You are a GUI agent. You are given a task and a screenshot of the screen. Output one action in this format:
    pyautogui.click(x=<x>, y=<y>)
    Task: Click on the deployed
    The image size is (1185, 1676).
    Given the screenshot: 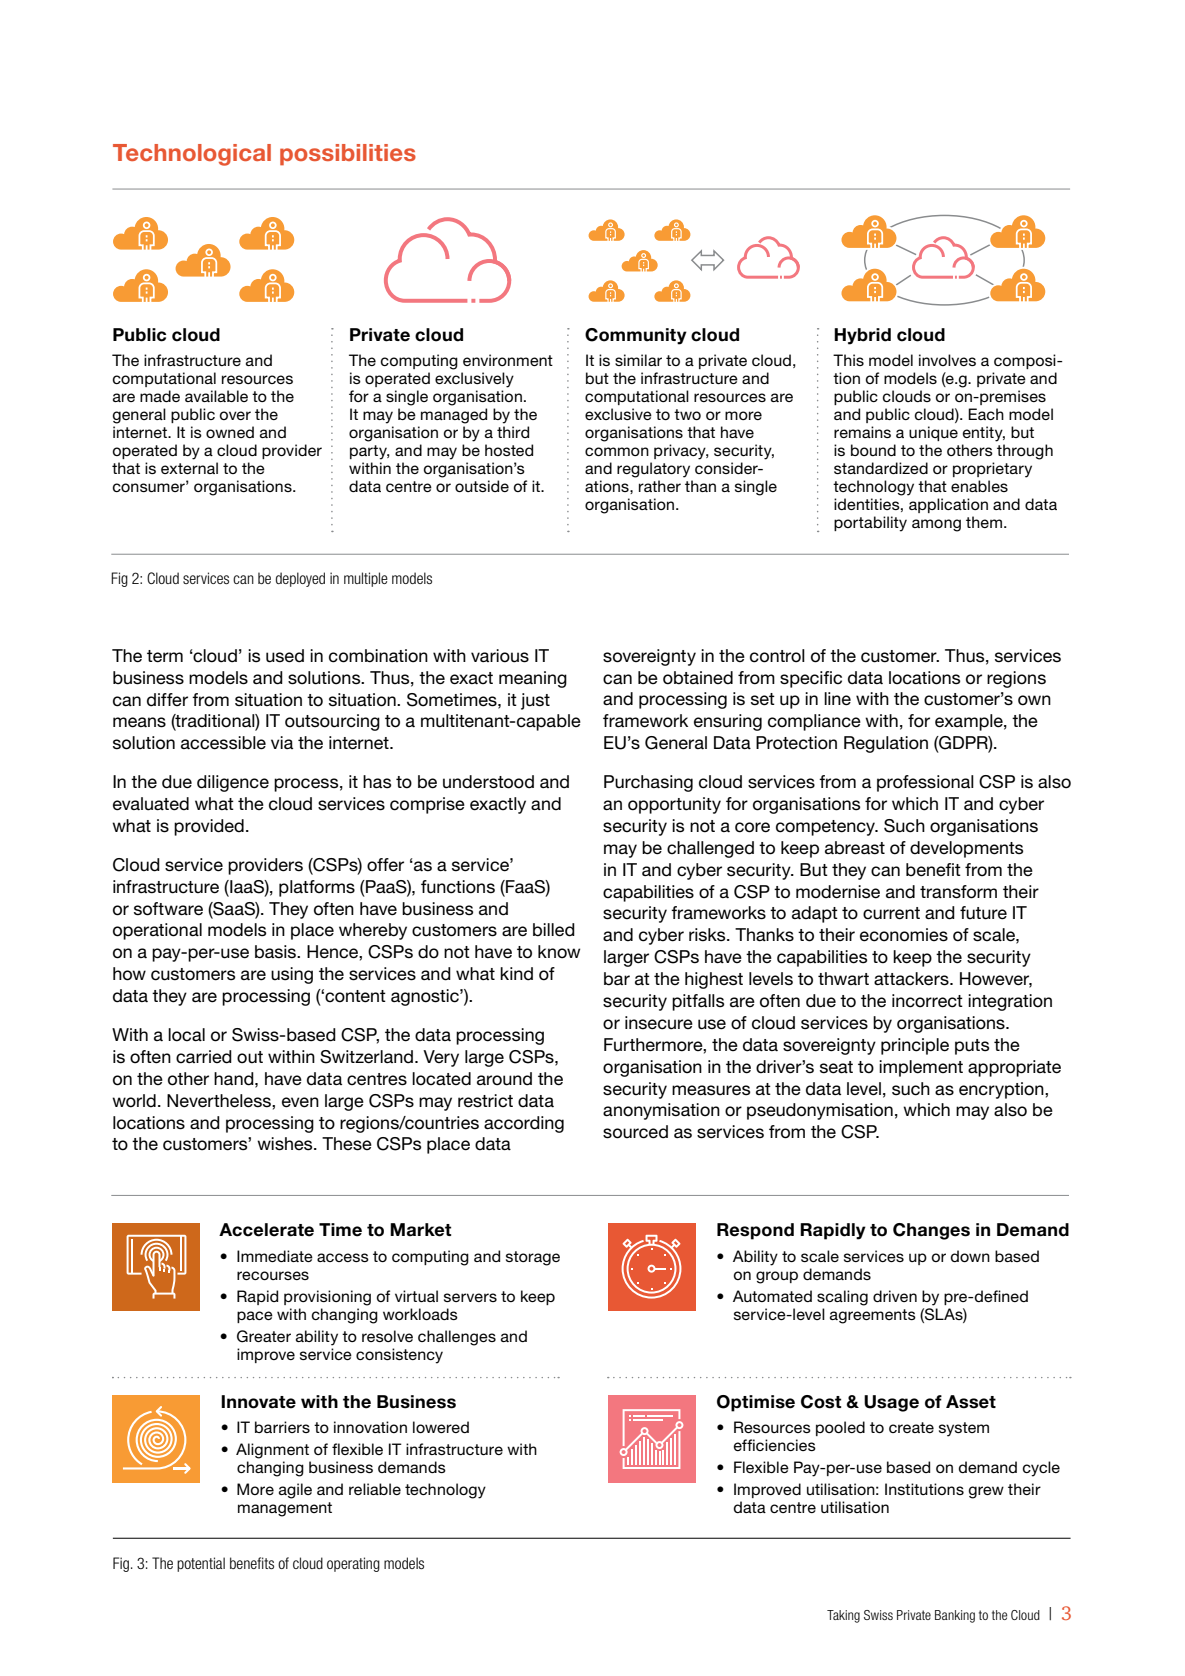 What is the action you would take?
    pyautogui.click(x=300, y=579)
